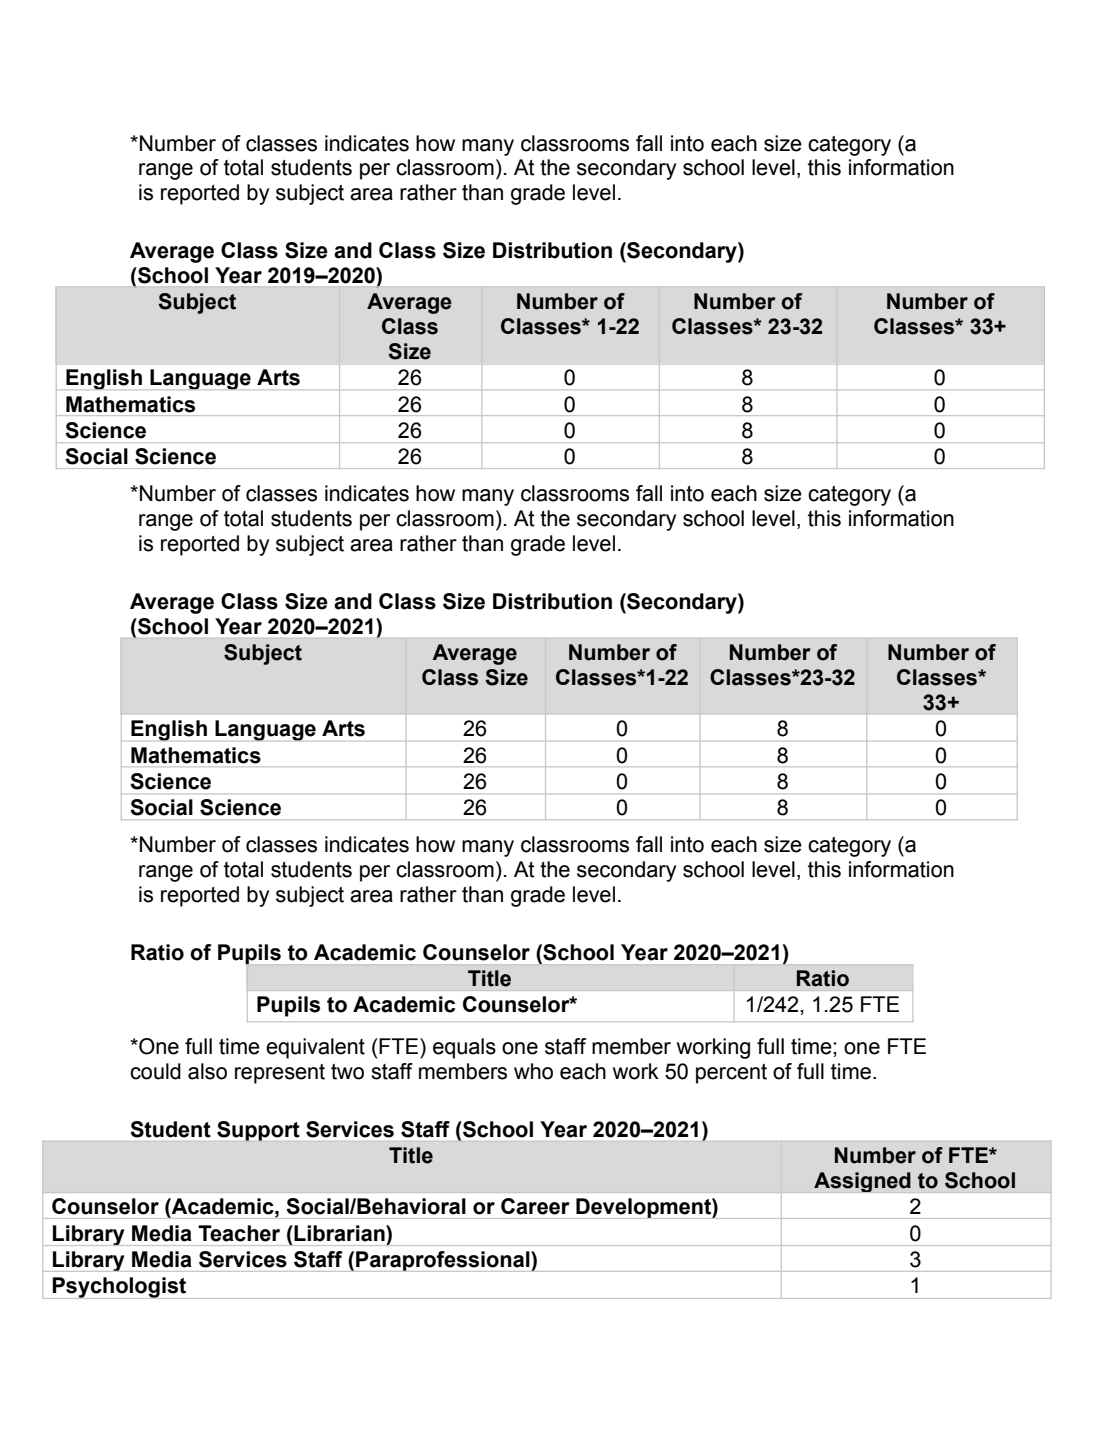 The image size is (1106, 1432). Describe the element at coordinates (258, 1131) in the screenshot. I see `Support` at that location.
